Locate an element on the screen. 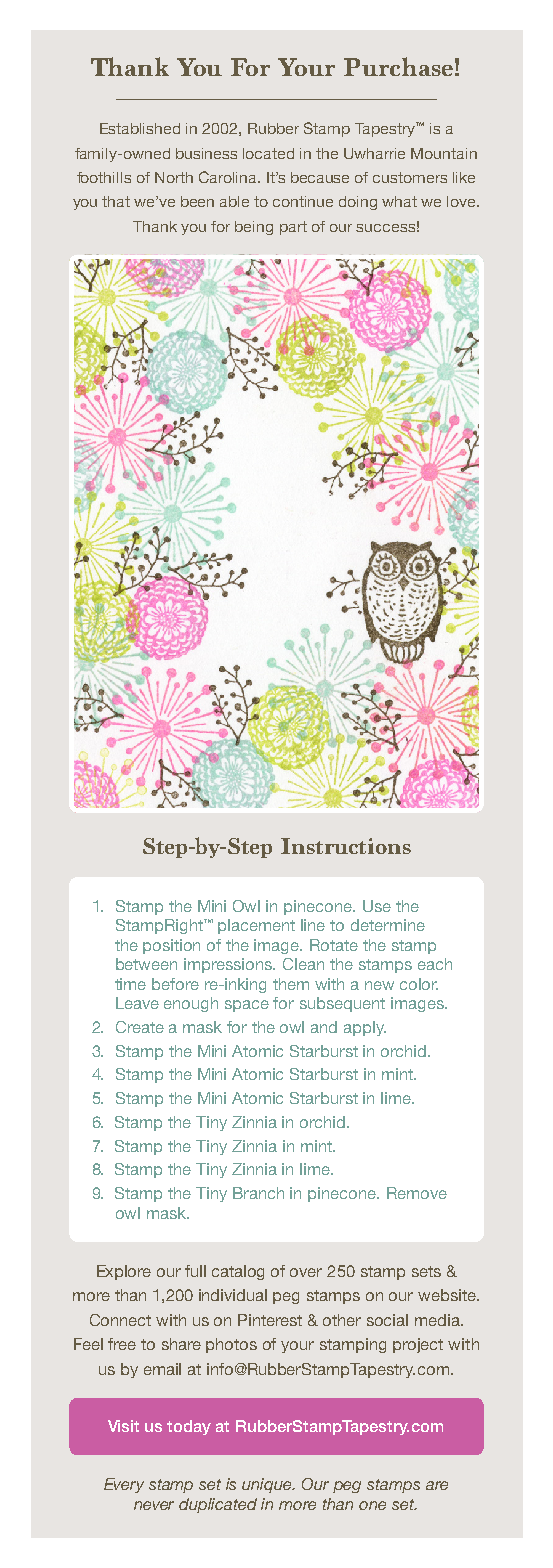 The image size is (553, 1568). Established is located at coordinates (140, 128).
